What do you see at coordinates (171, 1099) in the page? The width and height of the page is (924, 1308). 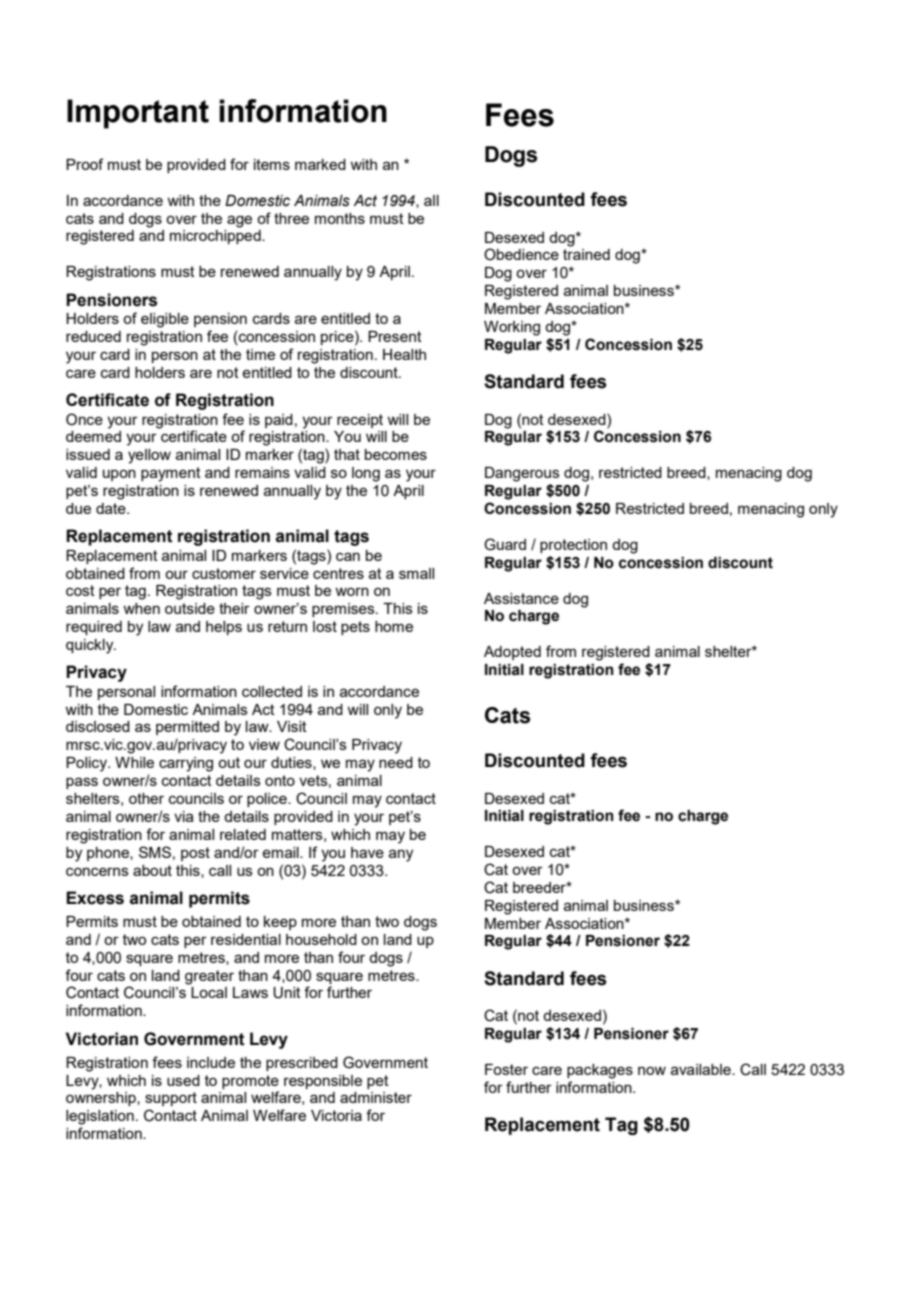 I see `support` at bounding box center [171, 1099].
